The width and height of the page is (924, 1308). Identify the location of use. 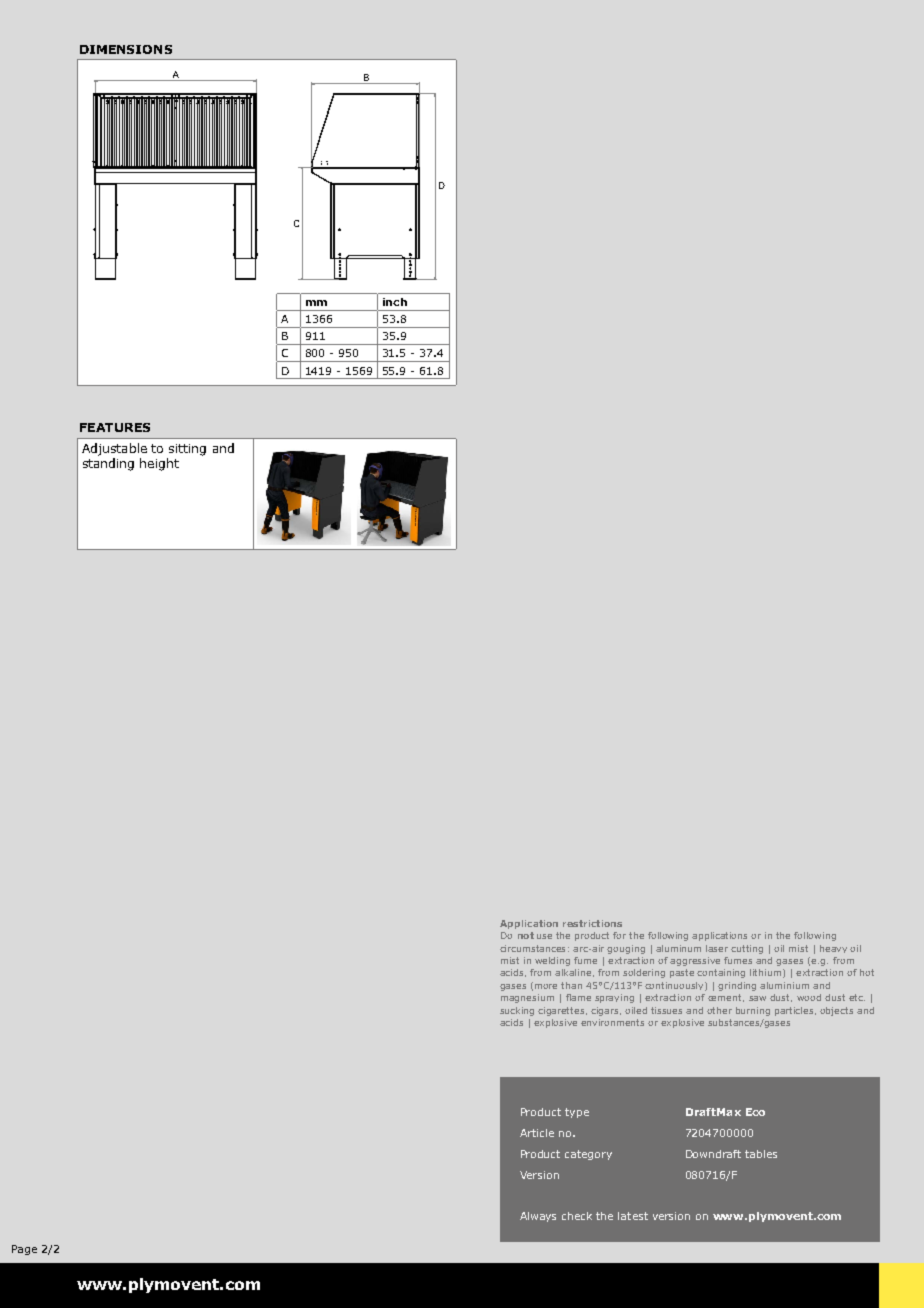
(544, 936).
